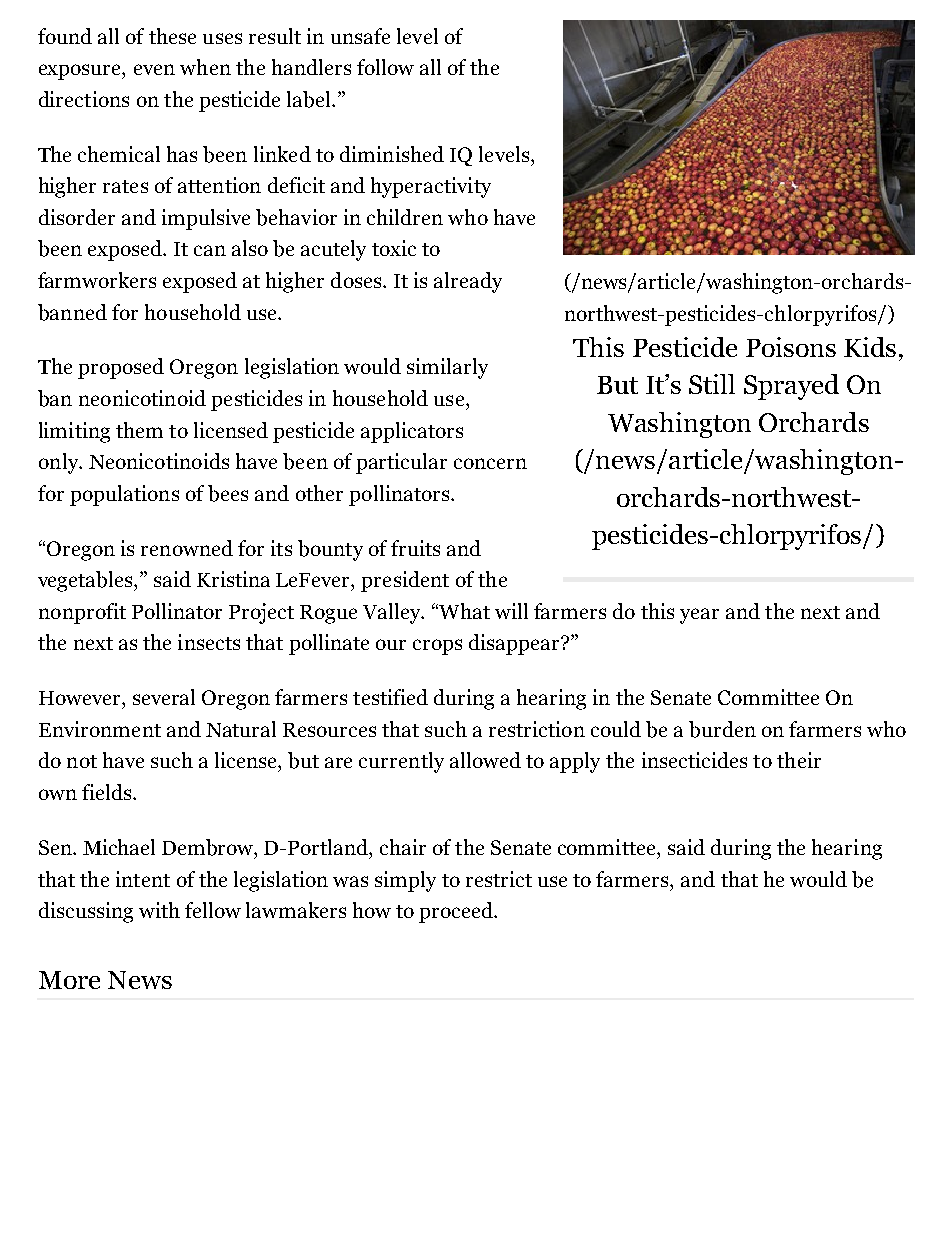  I want to click on concern, so click(490, 463).
